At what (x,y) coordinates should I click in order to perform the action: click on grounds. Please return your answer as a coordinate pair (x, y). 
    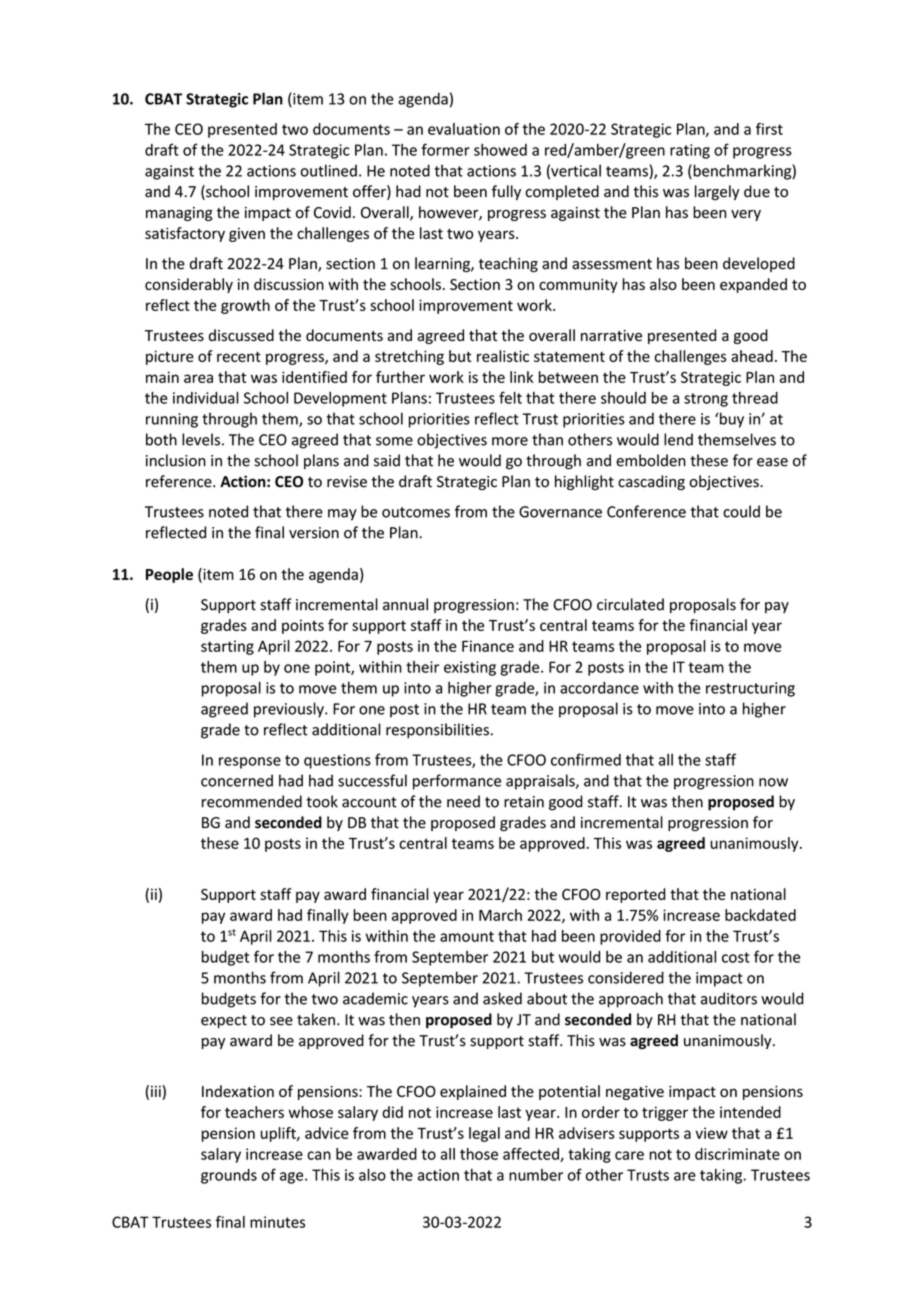
    Looking at the image, I should click on (229, 1176).
